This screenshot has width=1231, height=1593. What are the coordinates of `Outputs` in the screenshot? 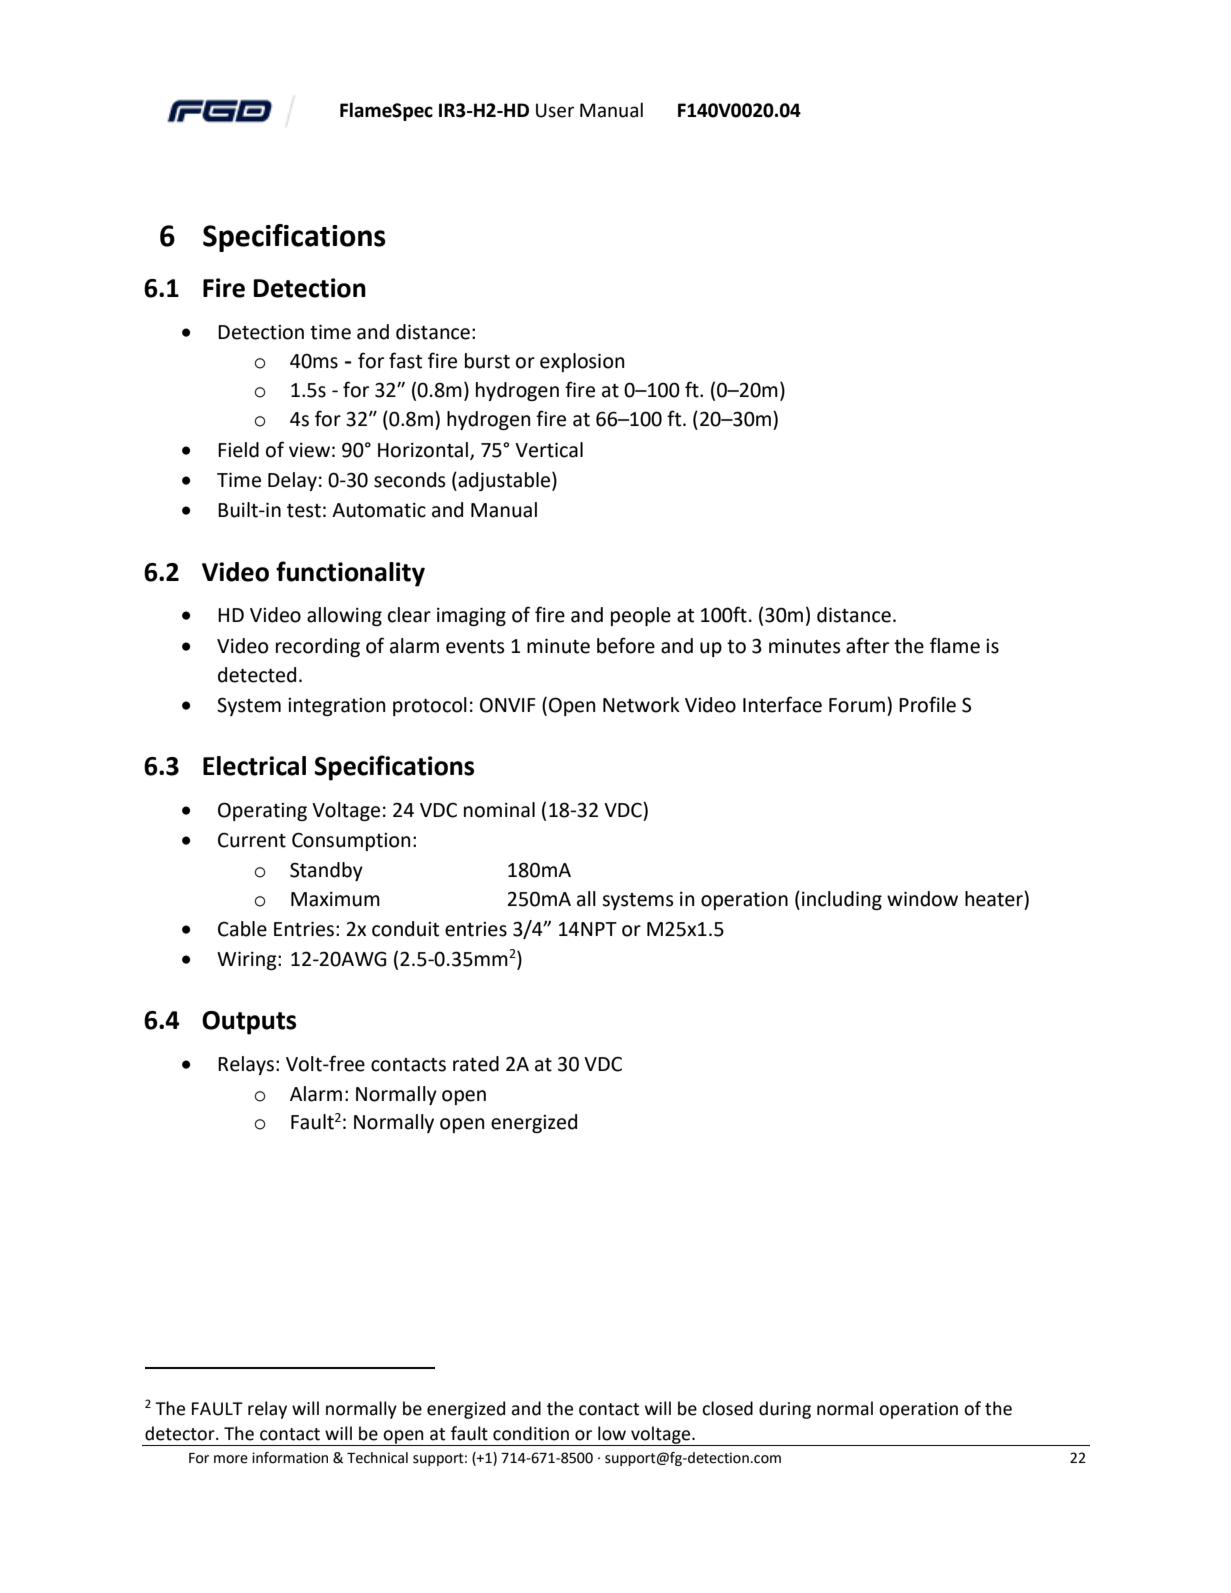 It's located at (249, 1023).
